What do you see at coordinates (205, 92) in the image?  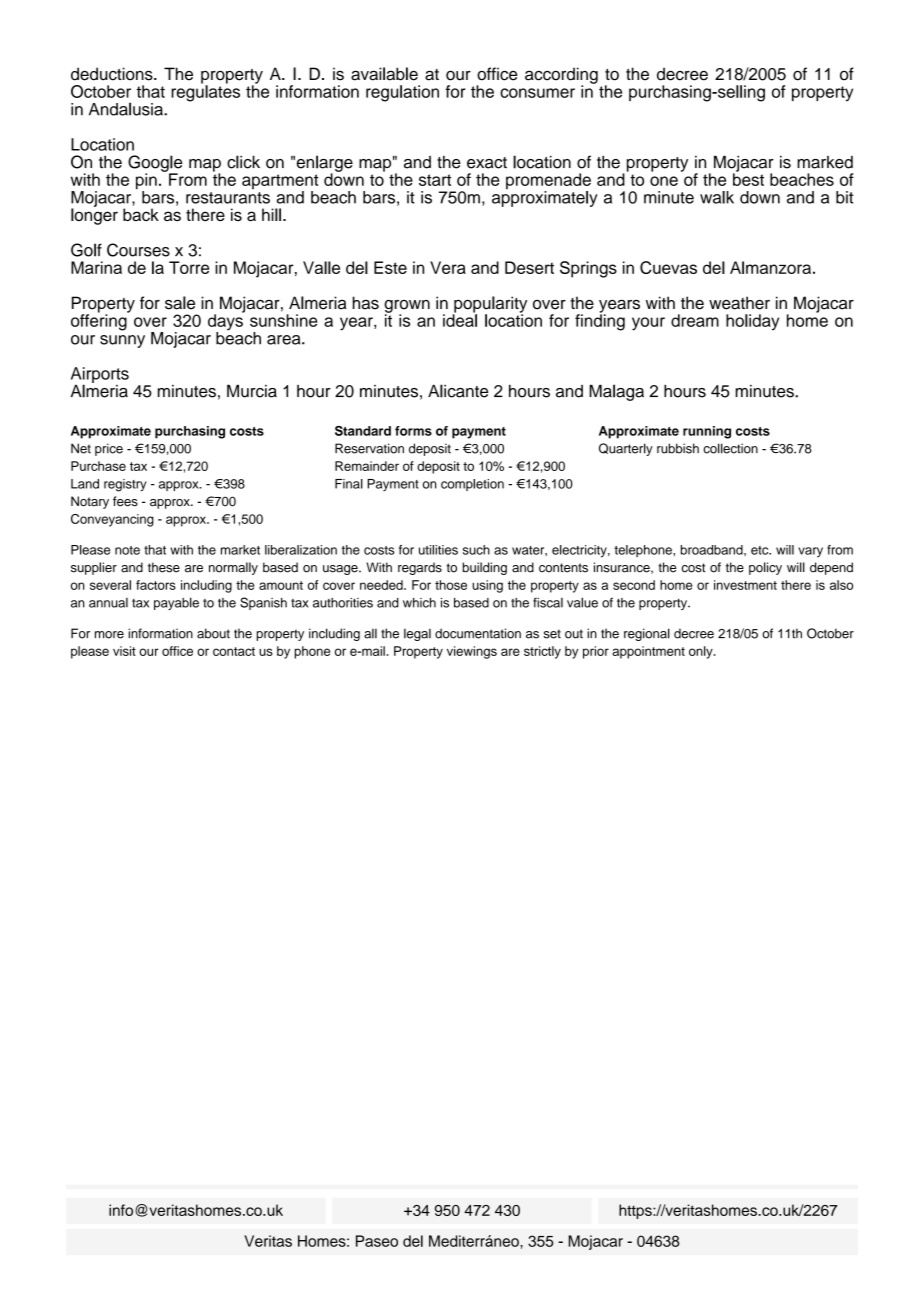 I see `regulates` at bounding box center [205, 92].
